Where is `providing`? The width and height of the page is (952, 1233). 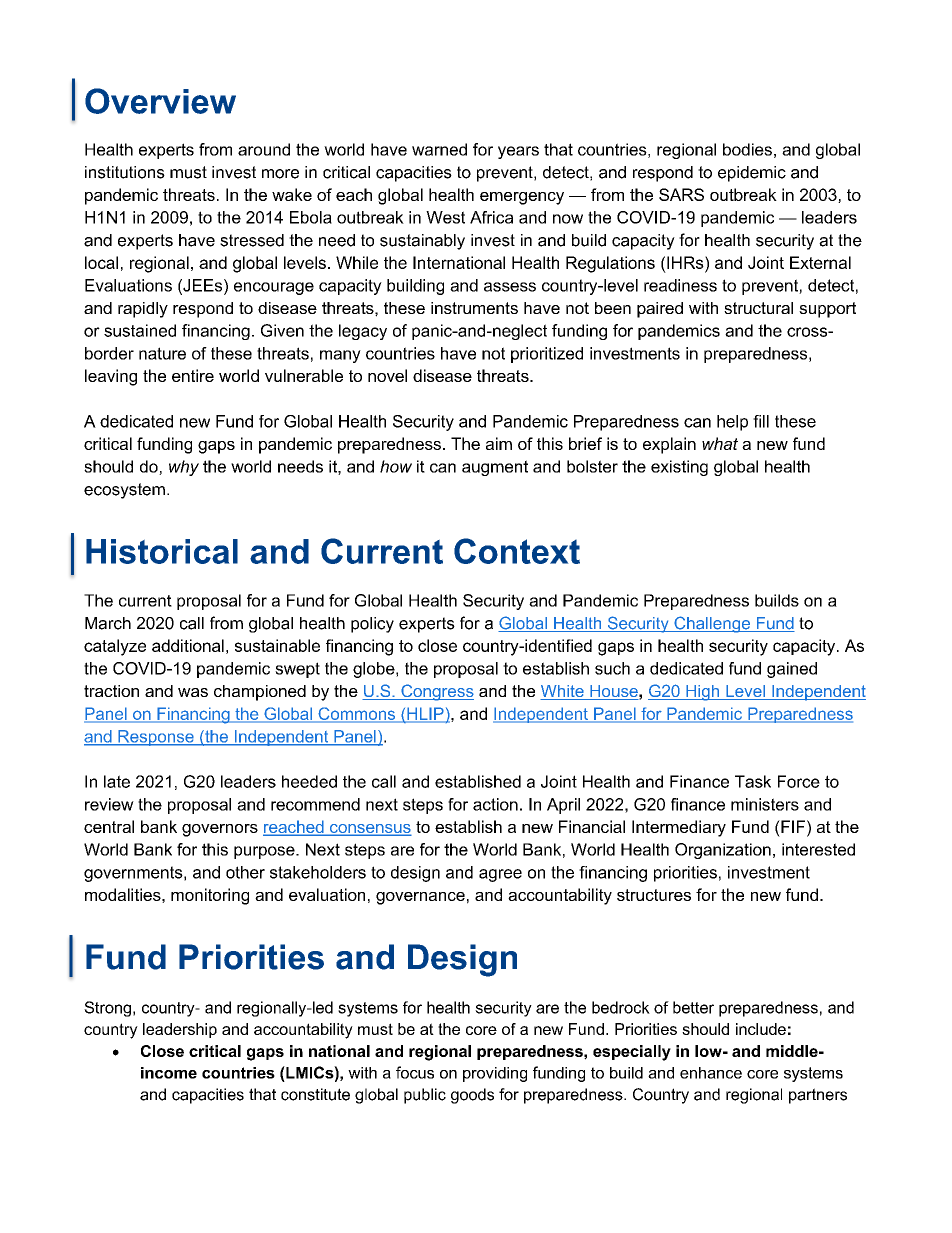 providing is located at coordinates (495, 1074).
